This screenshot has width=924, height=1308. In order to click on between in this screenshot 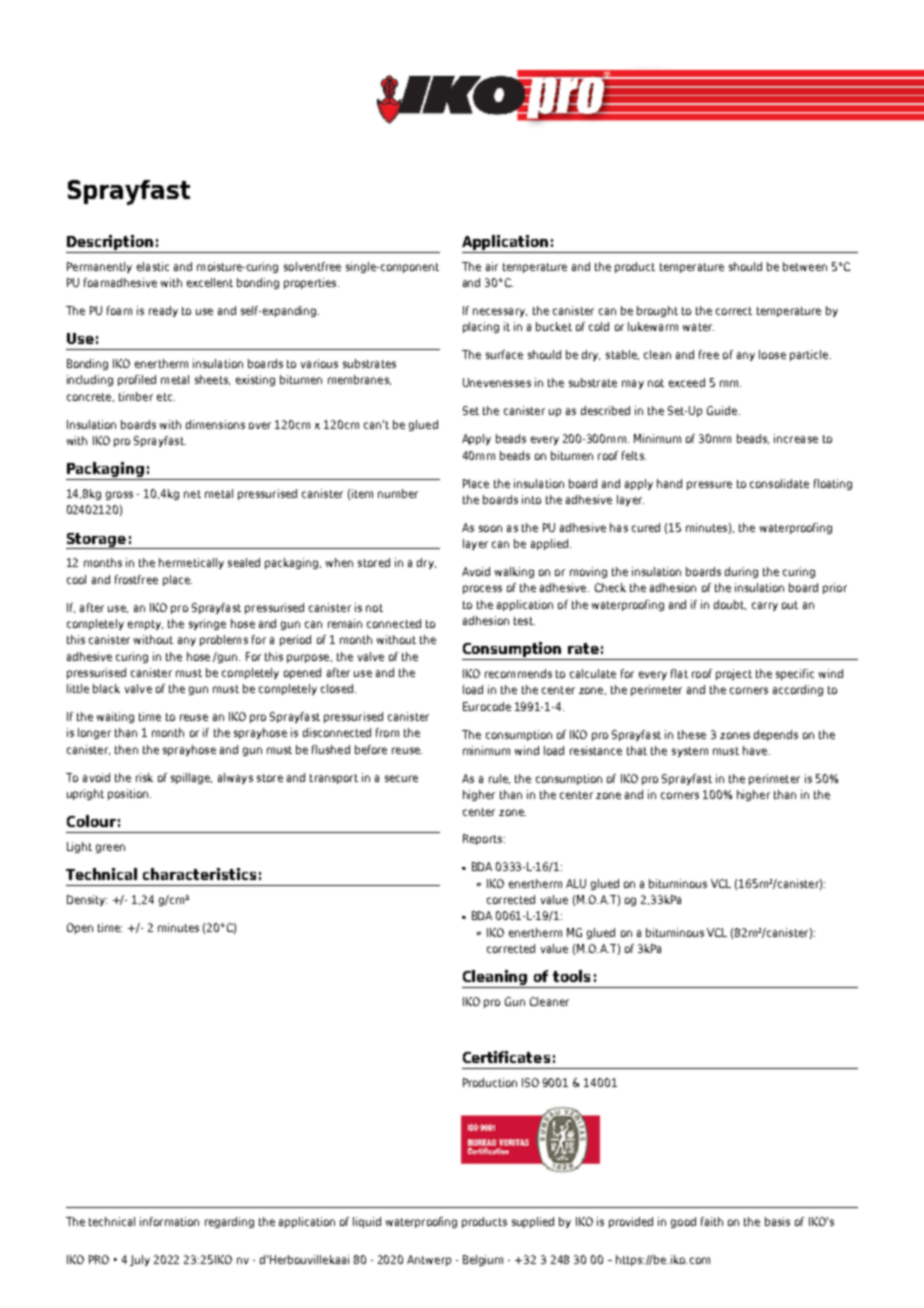, I will do `click(805, 266)`.
